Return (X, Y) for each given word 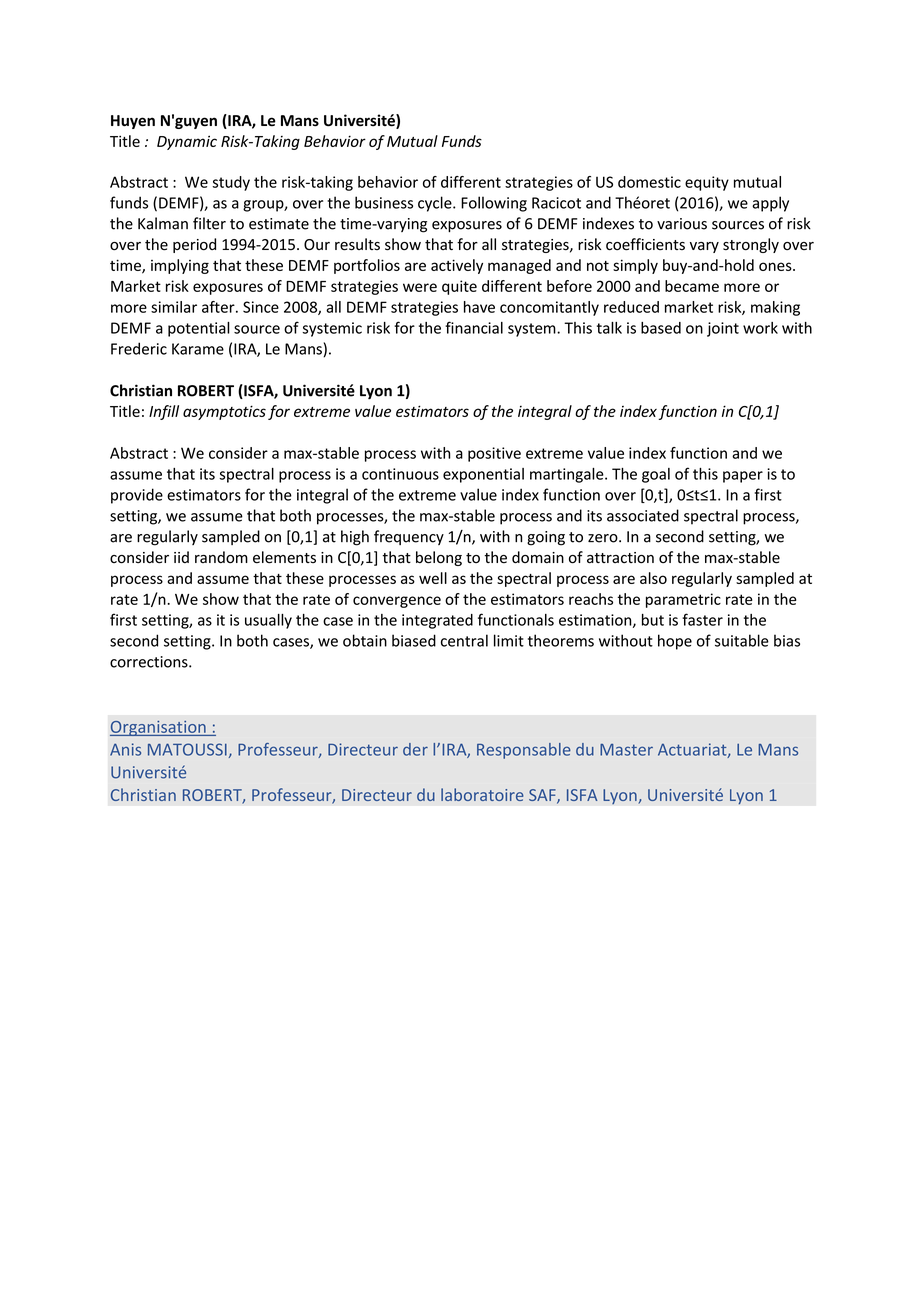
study (231, 183)
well (433, 578)
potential (199, 329)
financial (474, 327)
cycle (436, 204)
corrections (150, 662)
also (653, 578)
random (221, 557)
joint (723, 329)
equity (707, 183)
